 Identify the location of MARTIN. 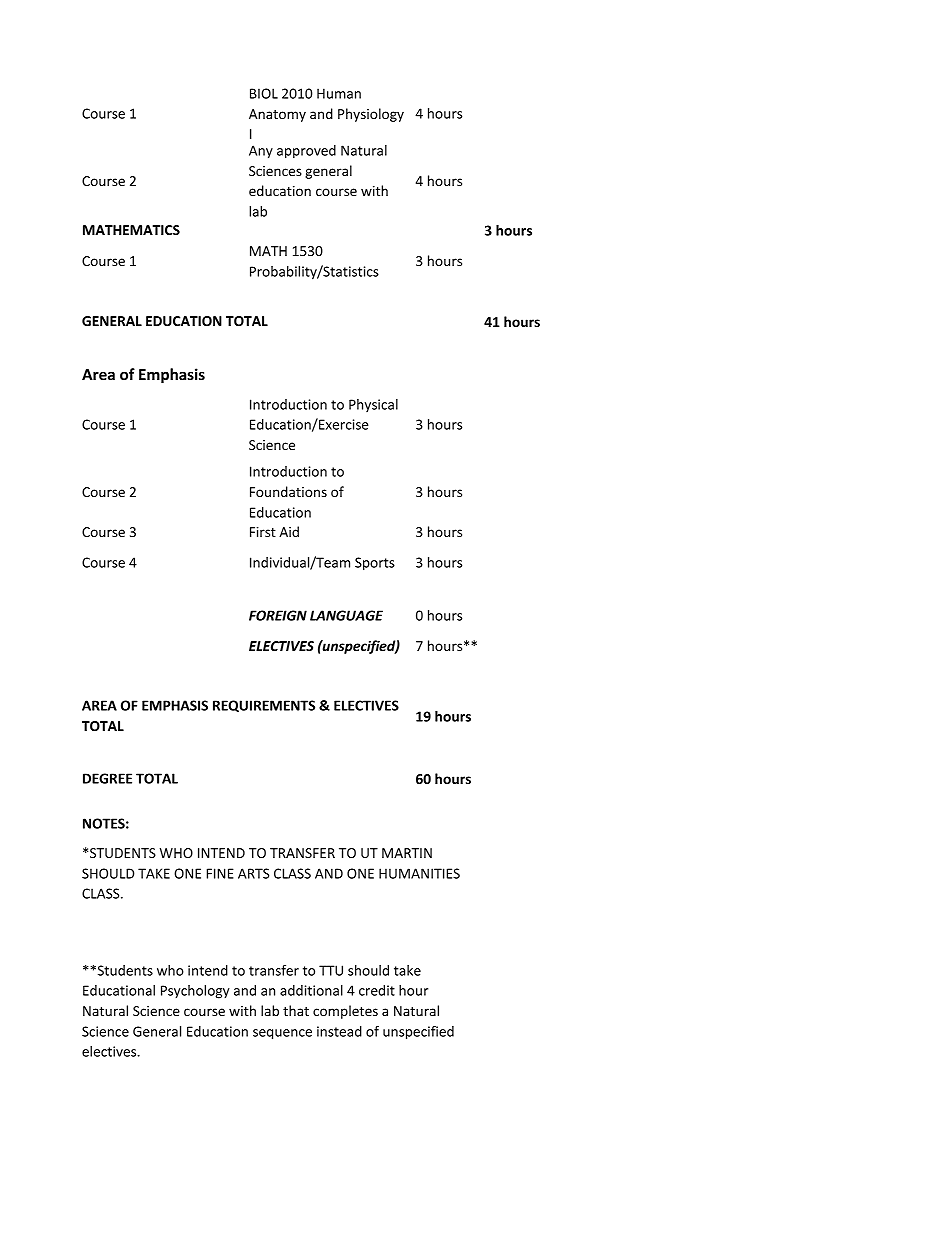
(407, 853).
